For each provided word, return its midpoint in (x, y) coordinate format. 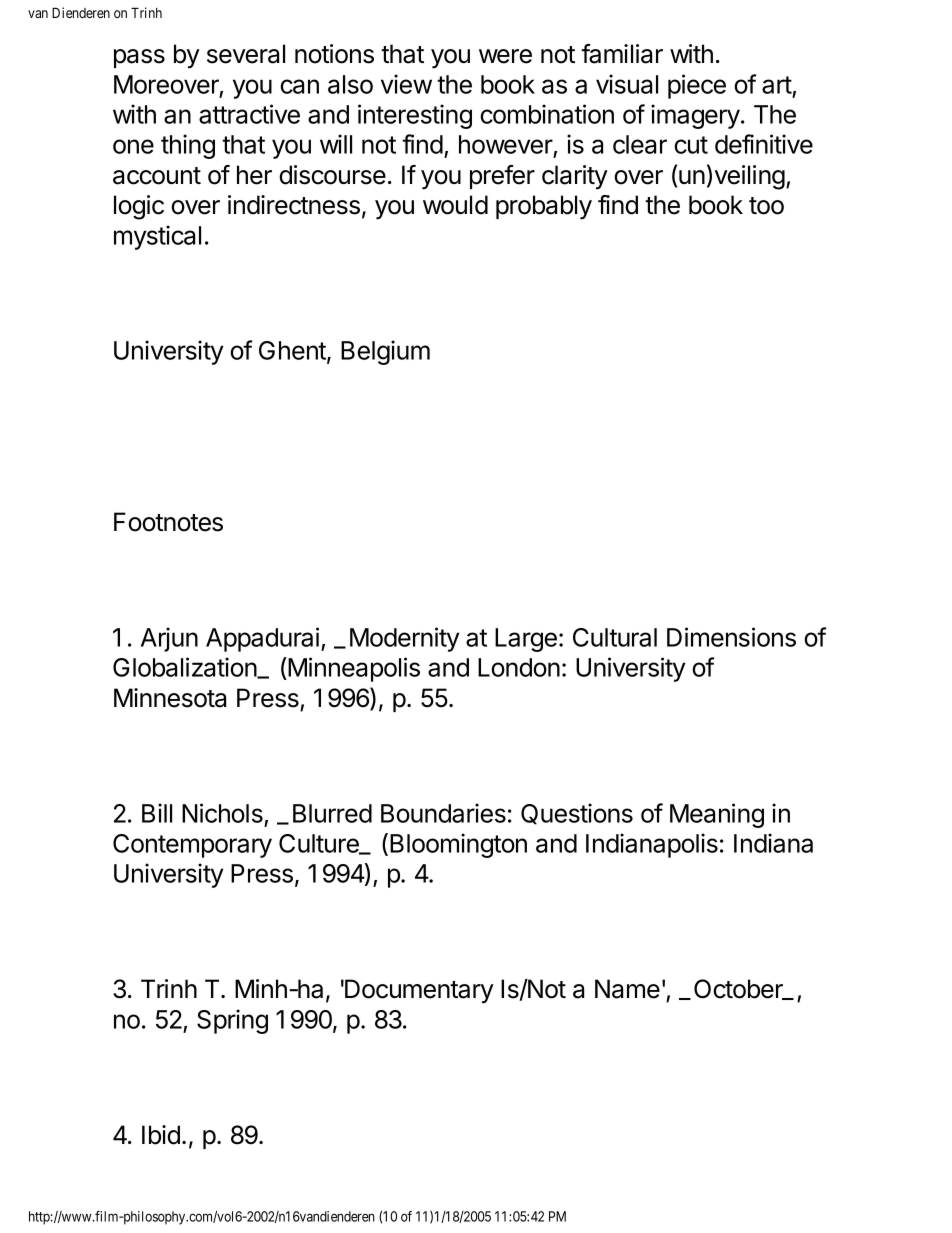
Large (526, 640)
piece (697, 86)
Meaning (717, 815)
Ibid (161, 1135)
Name (627, 989)
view (406, 84)
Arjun (169, 639)
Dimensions (731, 637)
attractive (249, 114)
